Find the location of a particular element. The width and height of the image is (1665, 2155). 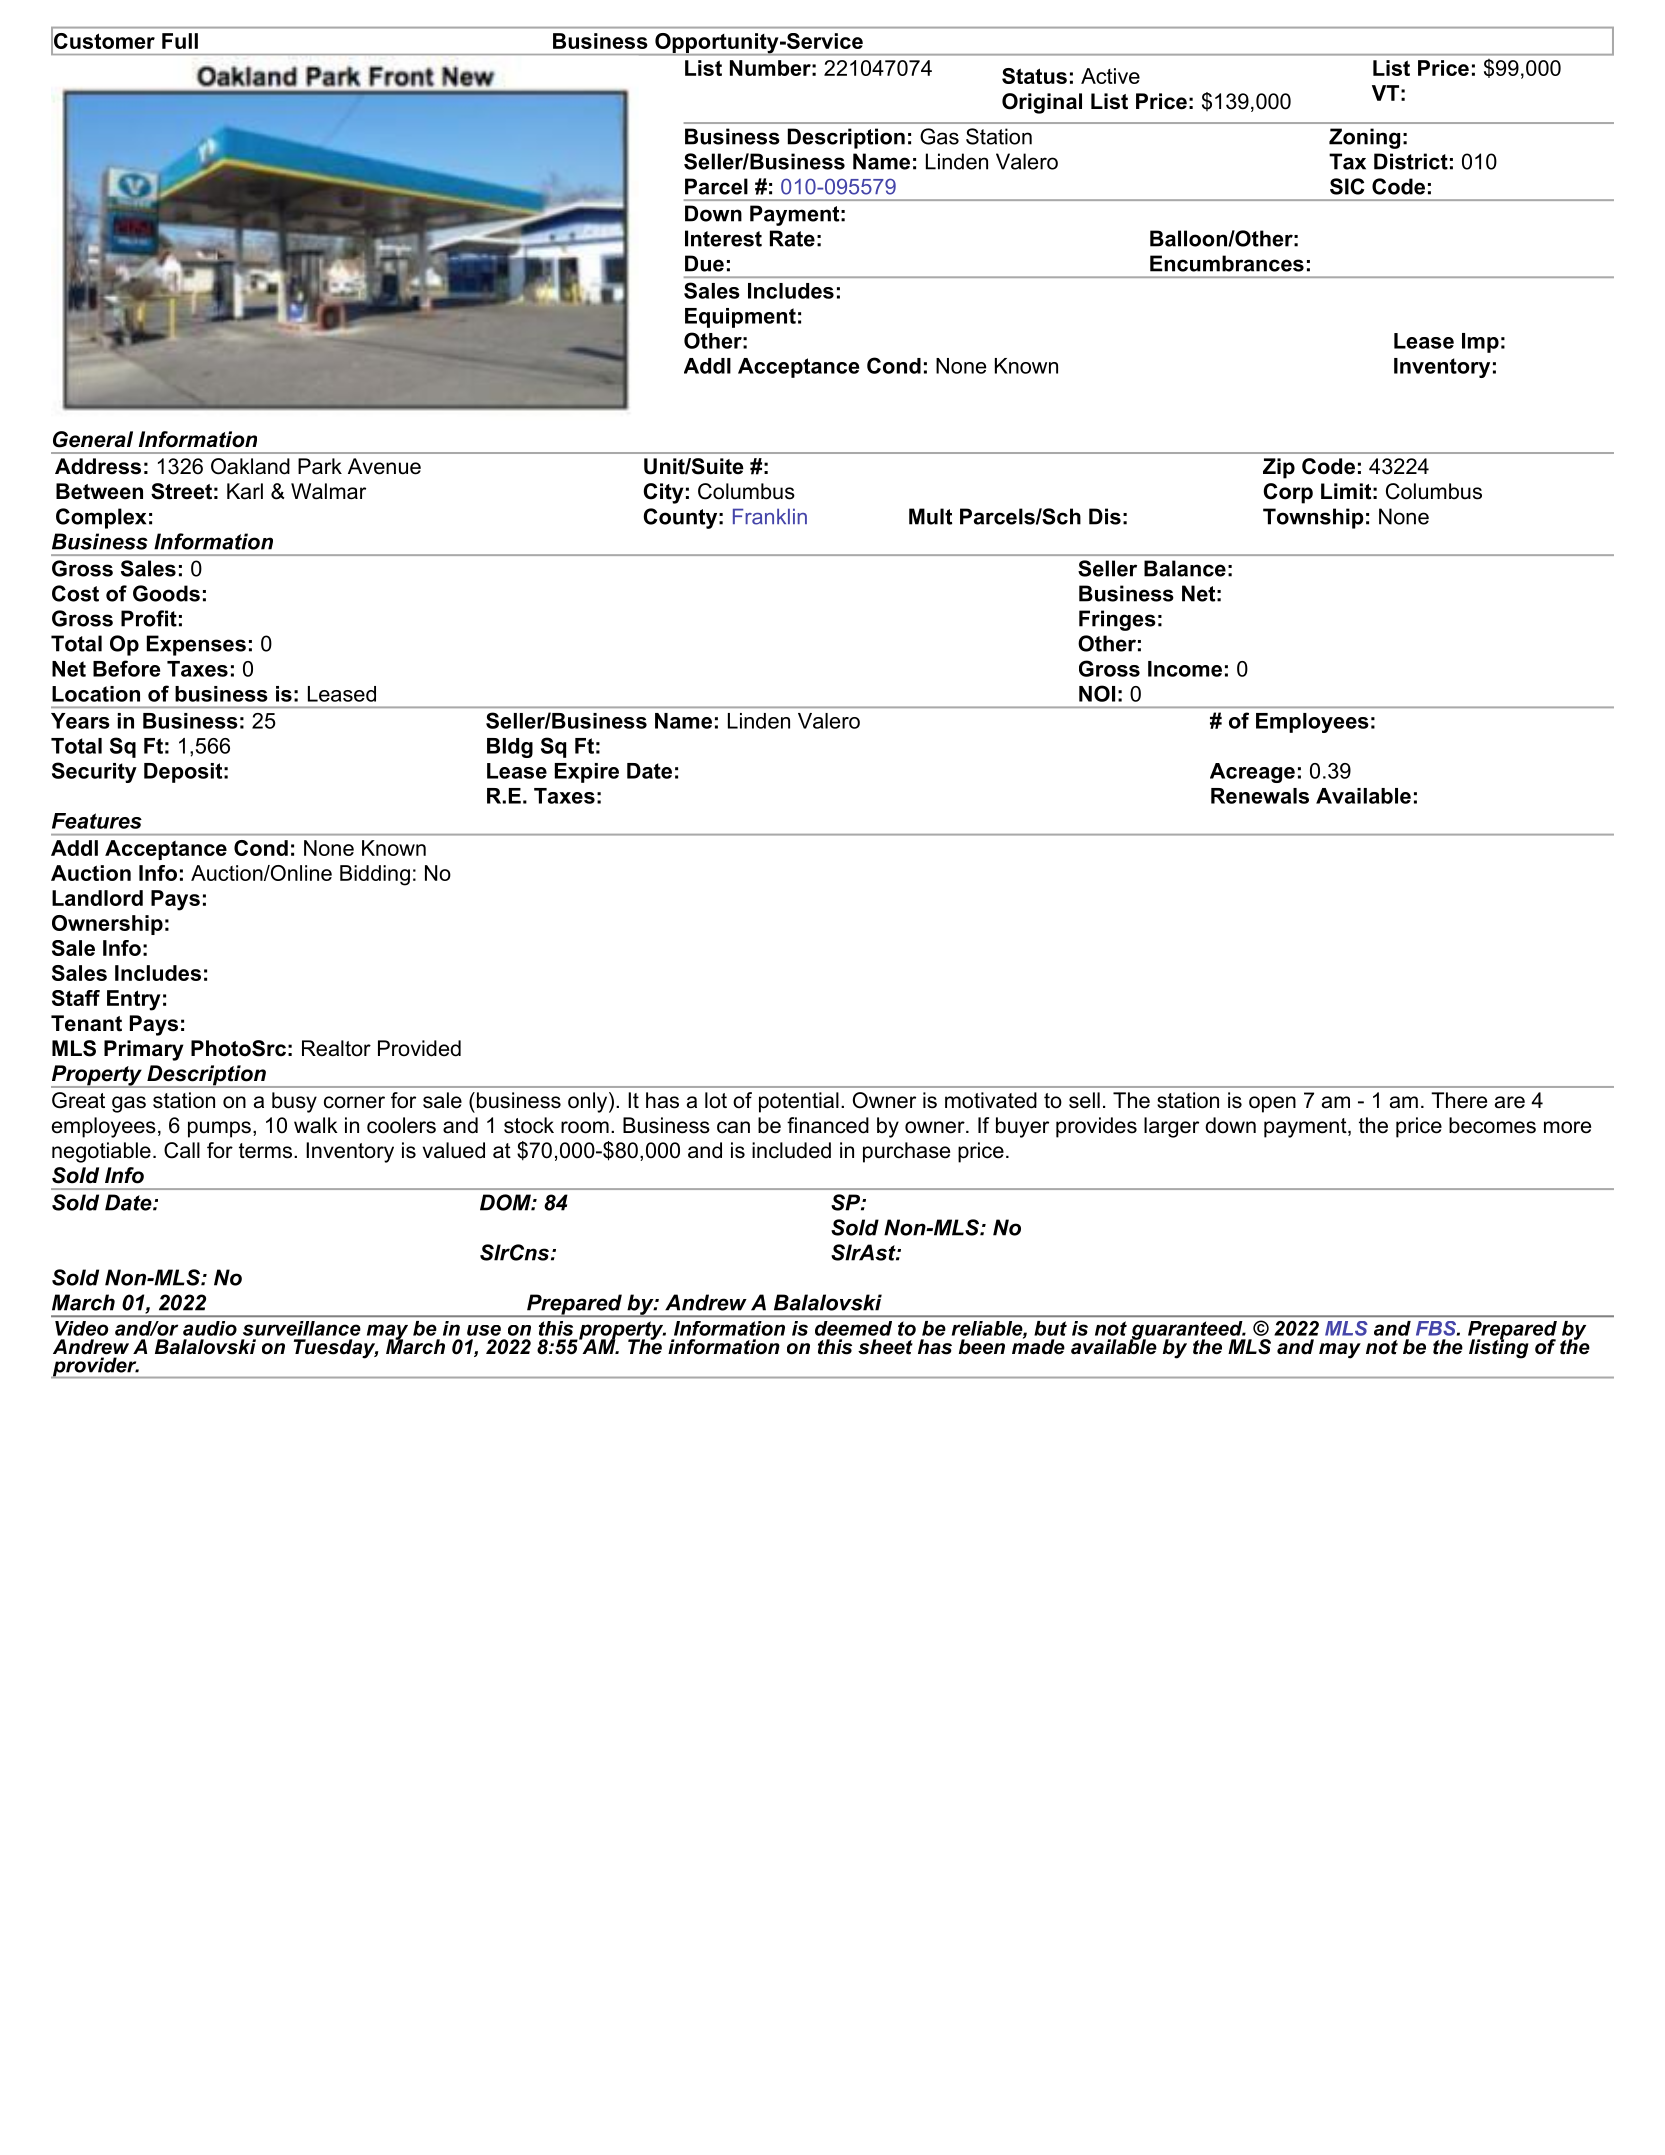

deemed is located at coordinates (853, 1328).
